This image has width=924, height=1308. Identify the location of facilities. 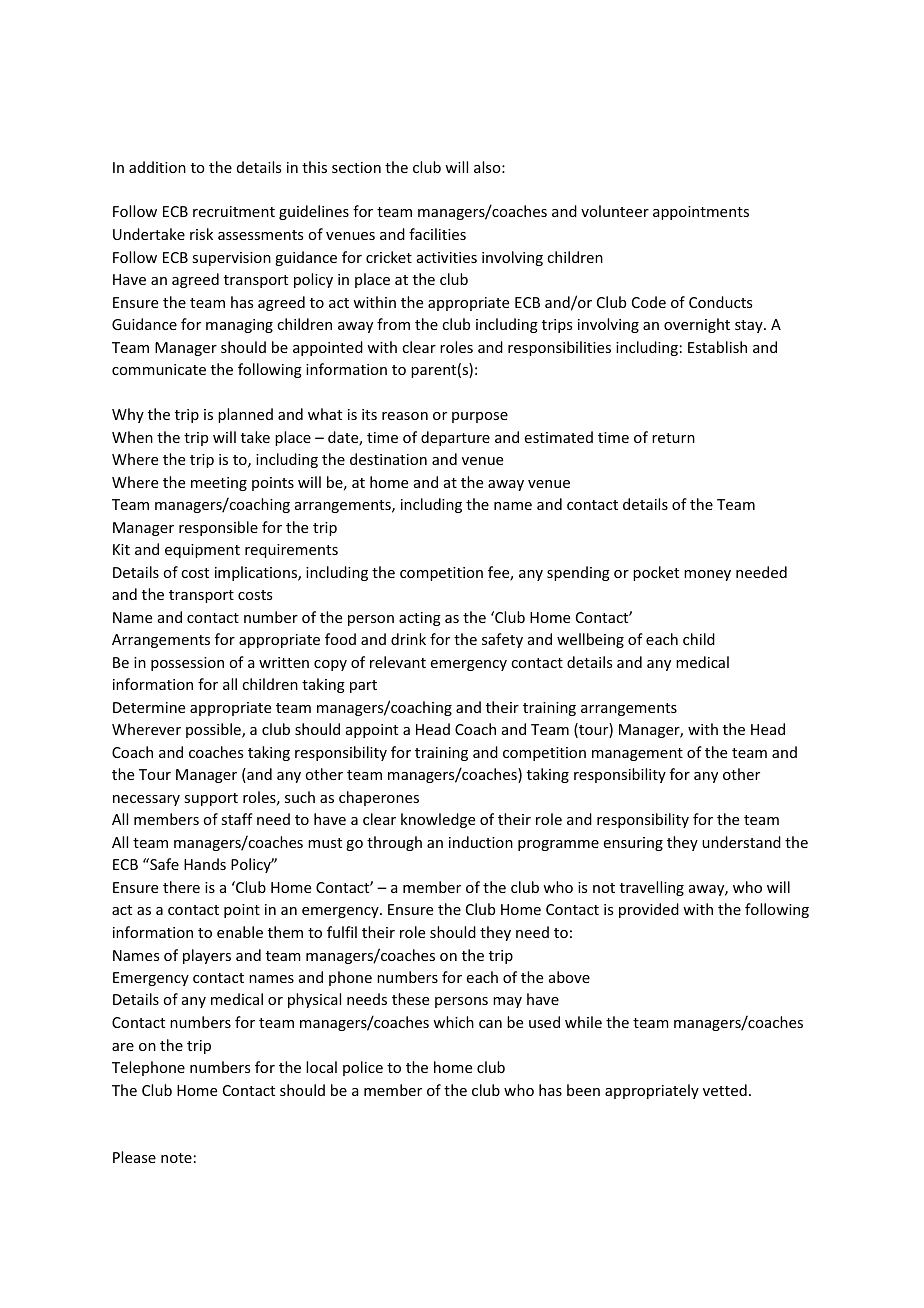
(437, 234).
